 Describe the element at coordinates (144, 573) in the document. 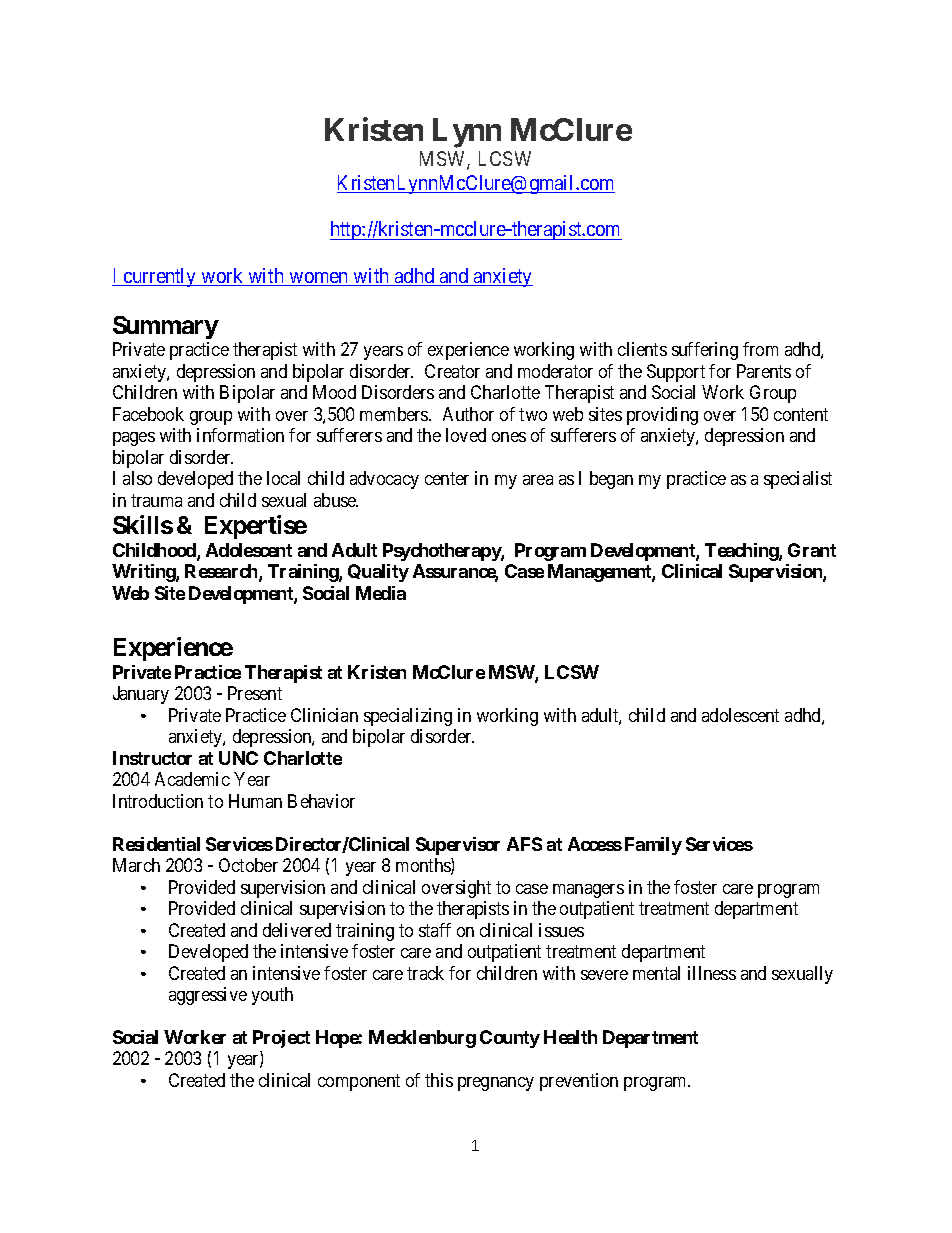

I see `Writing` at that location.
